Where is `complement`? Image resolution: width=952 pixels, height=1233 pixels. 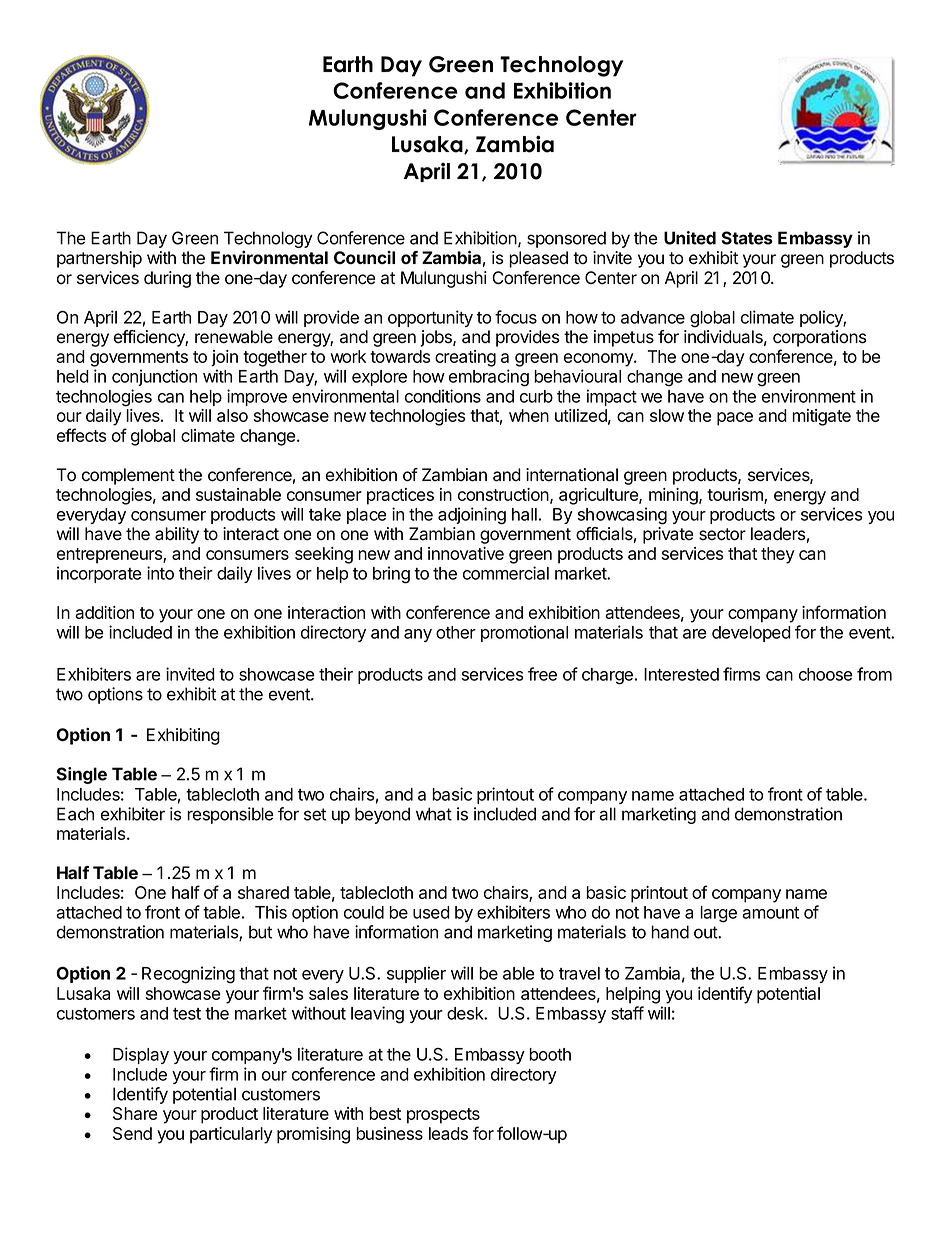
complement is located at coordinates (128, 476).
